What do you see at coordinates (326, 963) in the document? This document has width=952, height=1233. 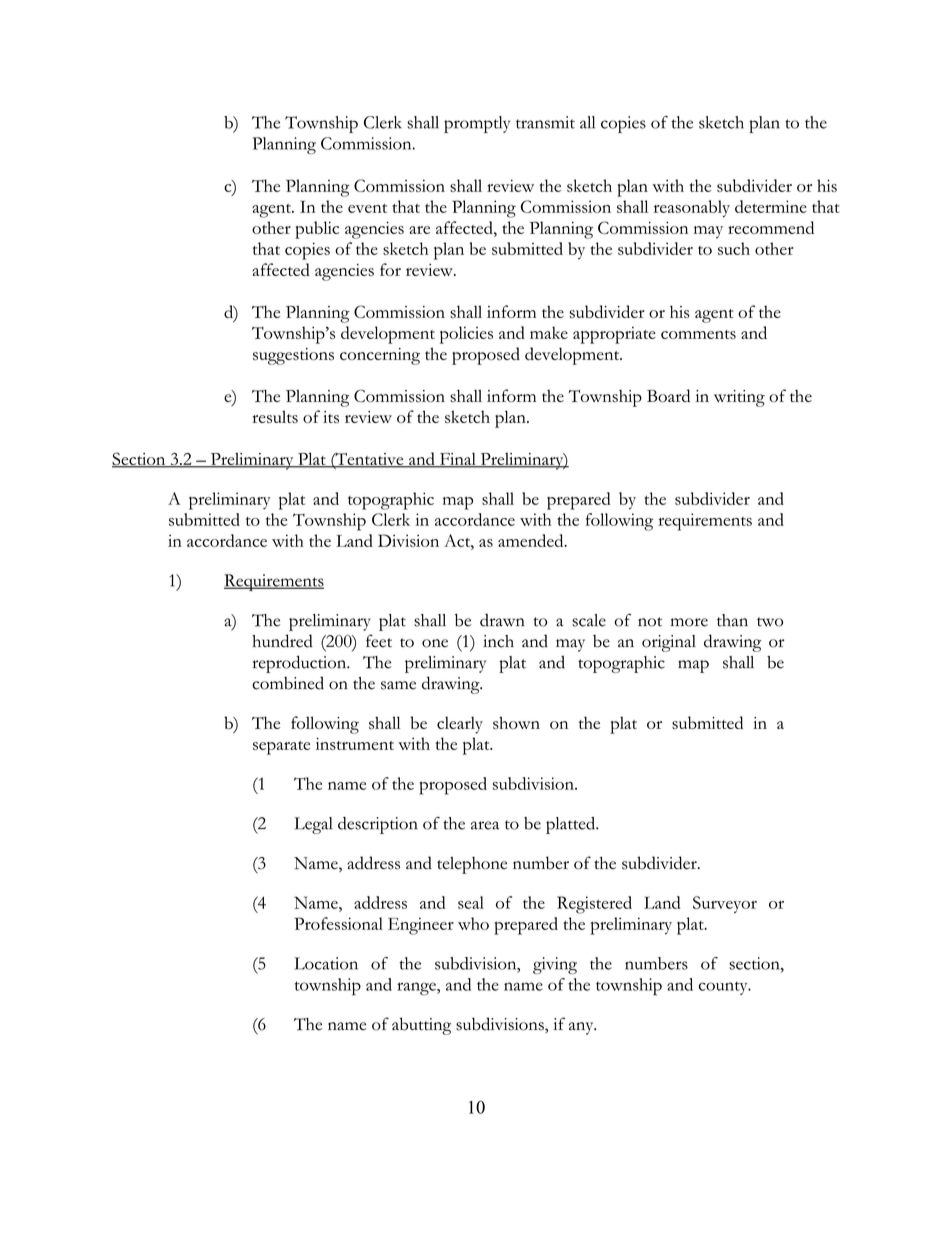 I see `Location` at bounding box center [326, 963].
